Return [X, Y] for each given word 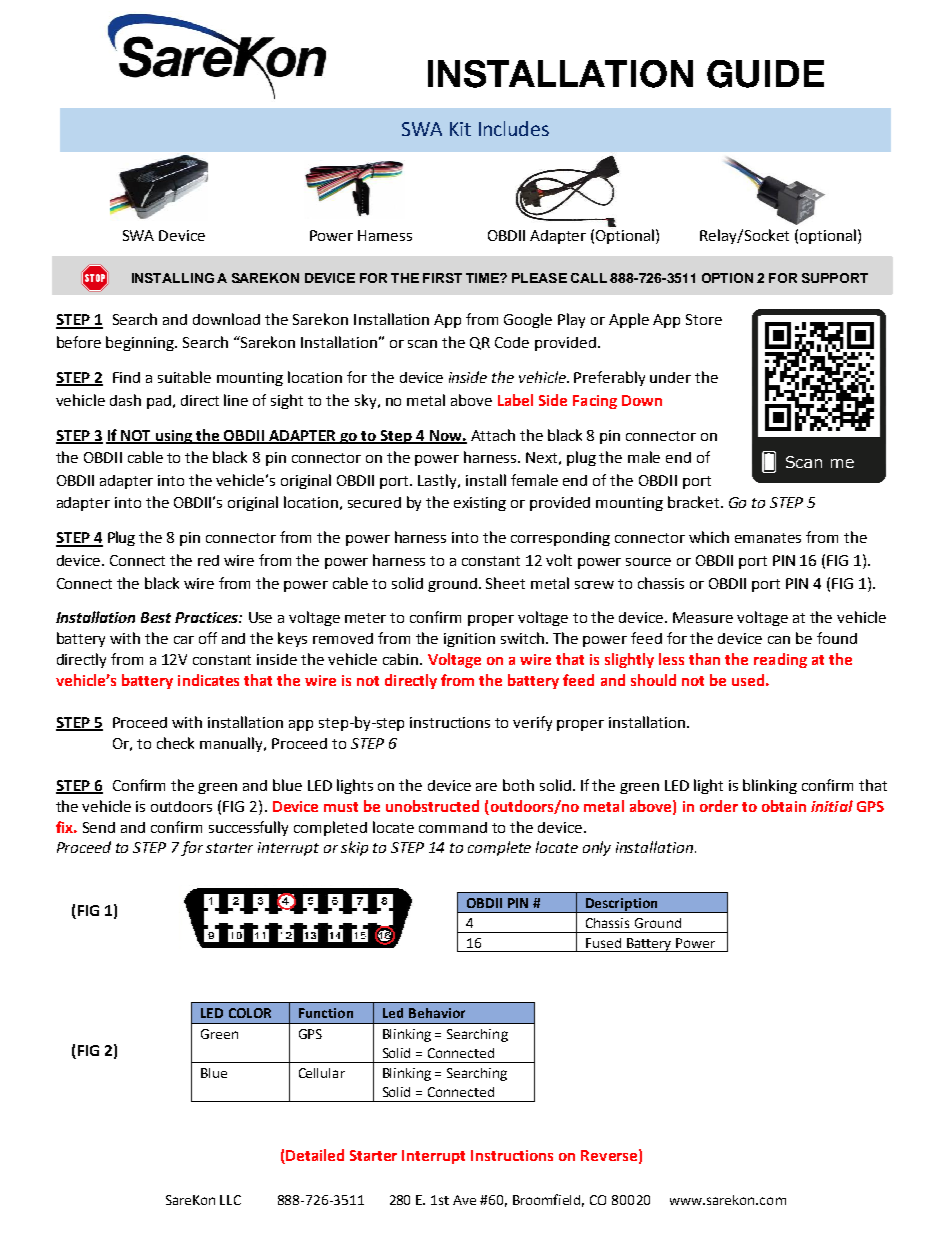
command [453, 827]
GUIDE [765, 74]
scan [422, 344]
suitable [184, 377]
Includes [514, 128]
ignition [469, 640]
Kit [460, 129]
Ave [464, 1200]
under [670, 377]
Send [99, 827]
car [184, 640]
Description [621, 905]
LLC [230, 1200]
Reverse [609, 1155]
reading [780, 660]
